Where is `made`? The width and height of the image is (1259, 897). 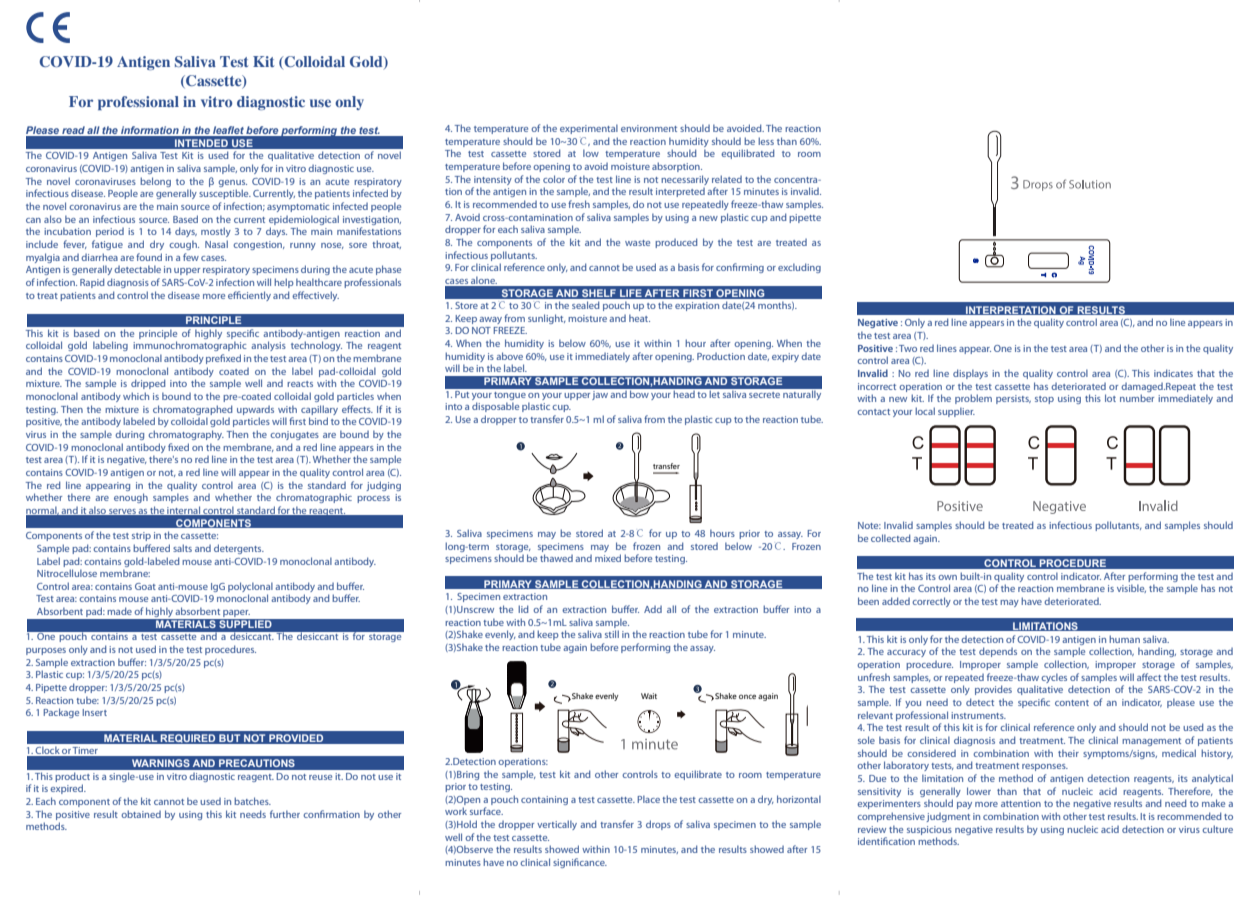
made is located at coordinates (119, 611).
